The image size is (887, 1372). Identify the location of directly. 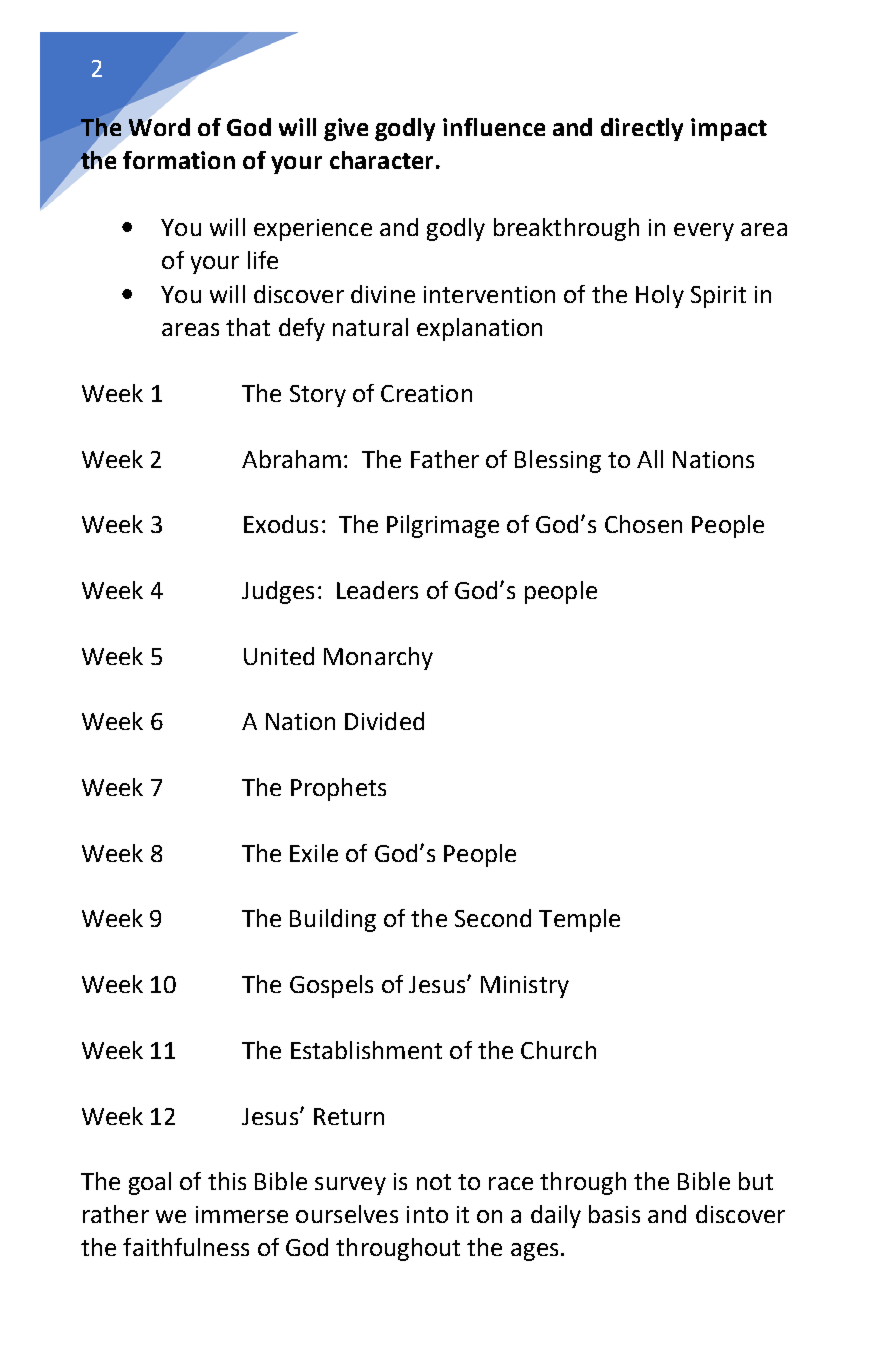
(642, 129).
